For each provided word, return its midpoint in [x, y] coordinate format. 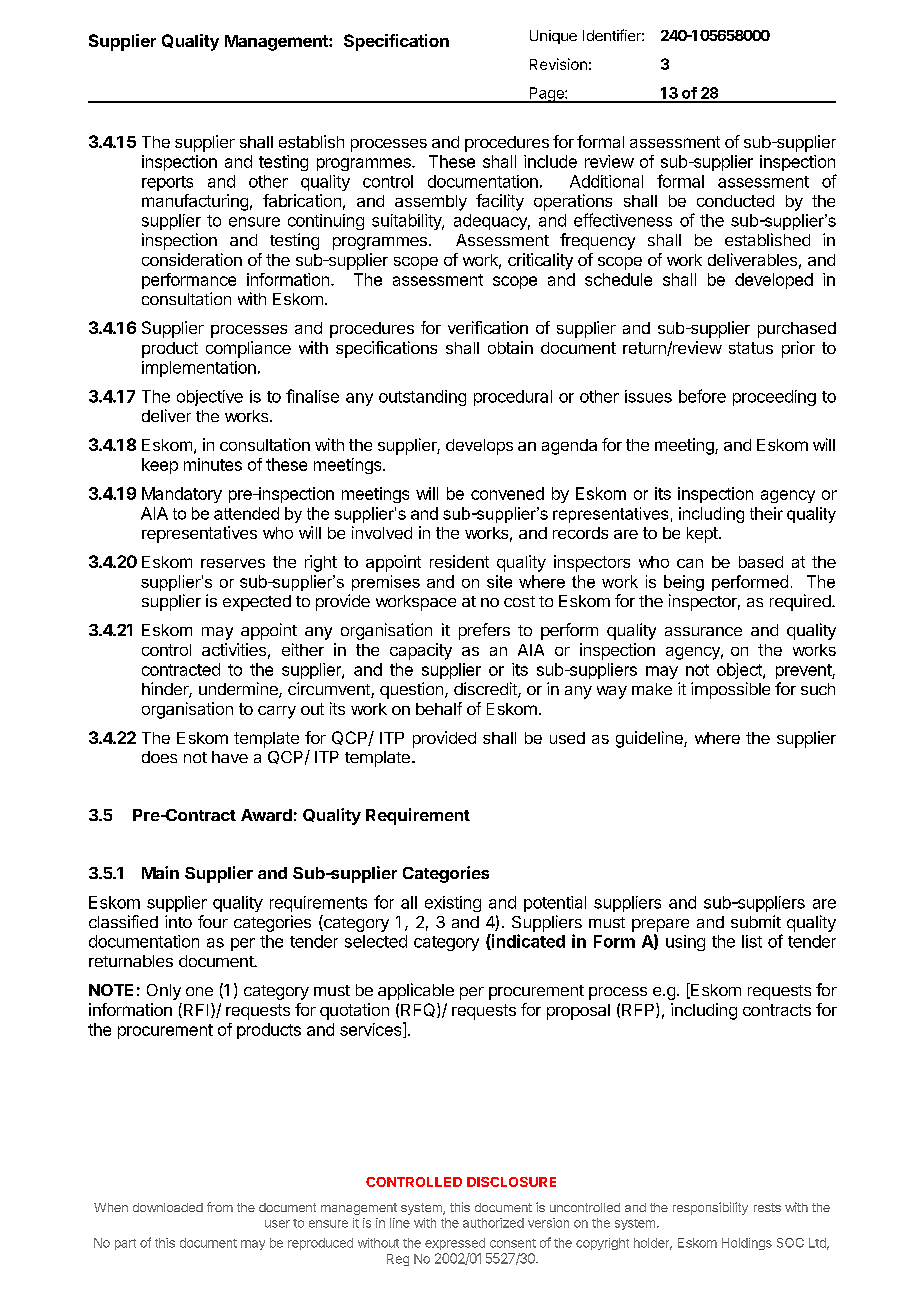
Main [160, 872]
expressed [455, 1244]
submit [756, 921]
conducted [735, 201]
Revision [558, 64]
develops [479, 447]
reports [167, 183]
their [766, 513]
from [220, 1207]
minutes [213, 464]
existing [453, 904]
